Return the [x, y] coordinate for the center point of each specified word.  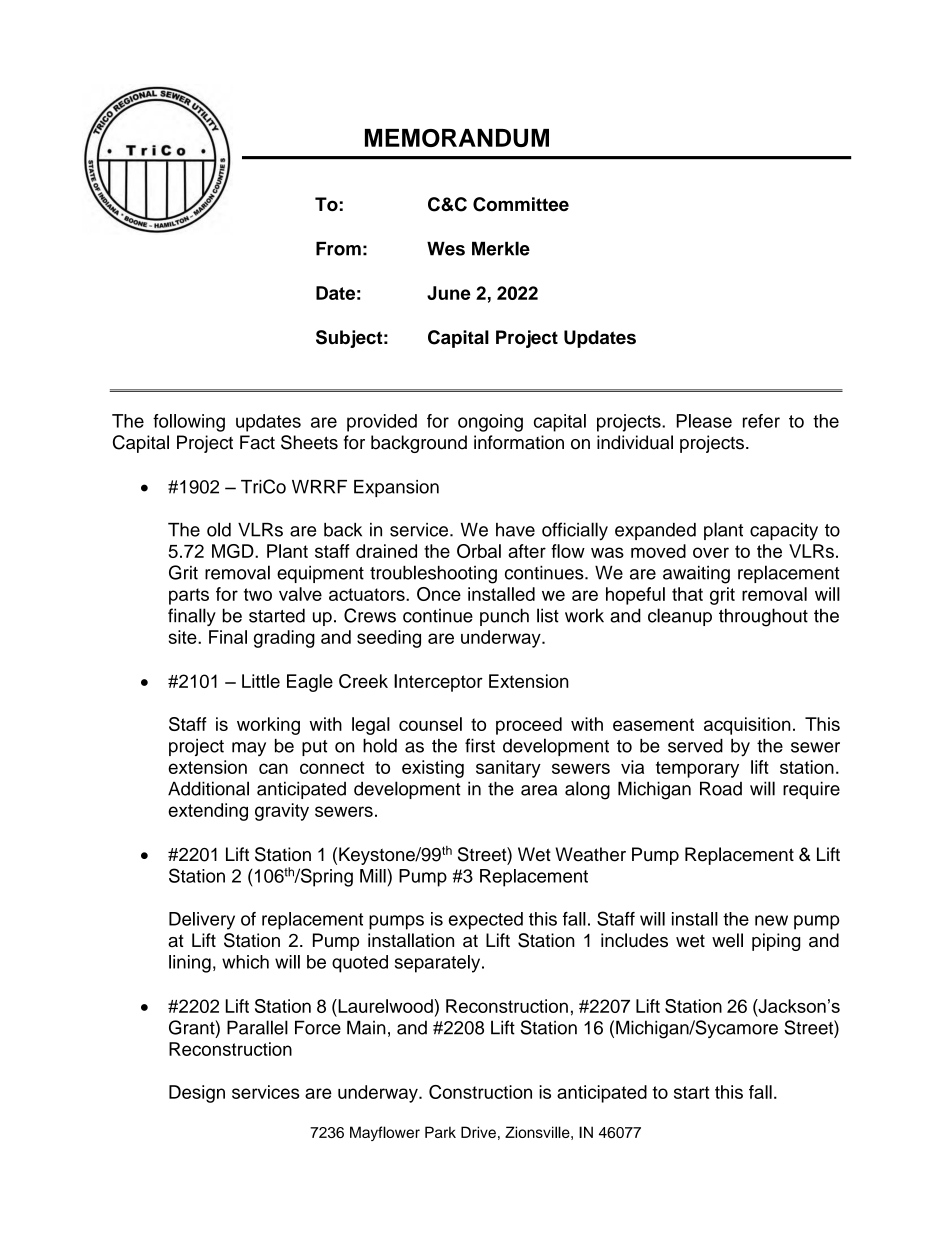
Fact [257, 442]
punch [504, 617]
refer [761, 421]
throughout [763, 617]
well [727, 940]
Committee [521, 204]
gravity [282, 812]
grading [284, 639]
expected [486, 921]
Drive [478, 1132]
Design [197, 1094]
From [338, 249]
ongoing [490, 423]
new [771, 920]
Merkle [501, 248]
